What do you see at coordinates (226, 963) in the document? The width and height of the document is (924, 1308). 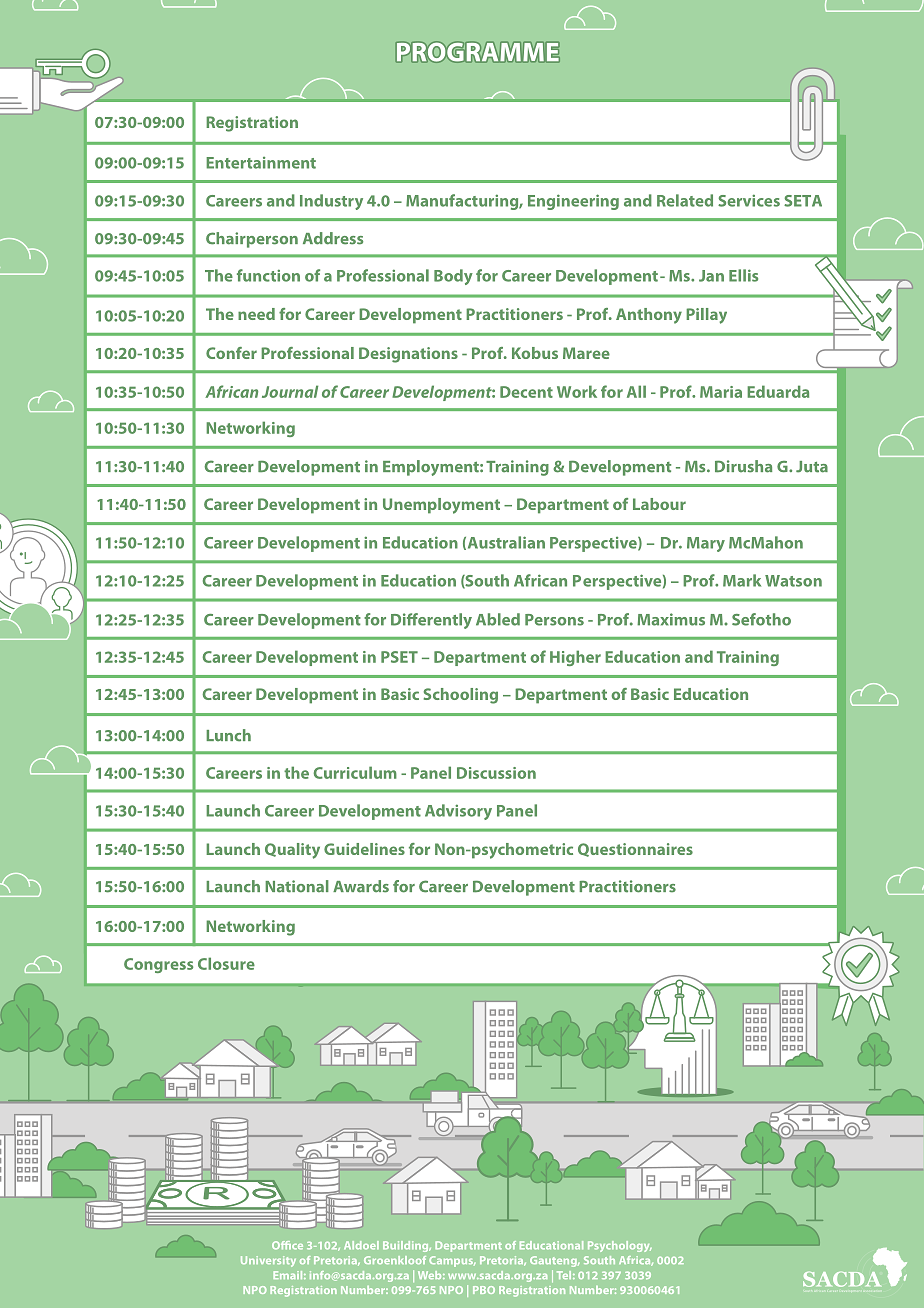 I see `Closure` at bounding box center [226, 963].
